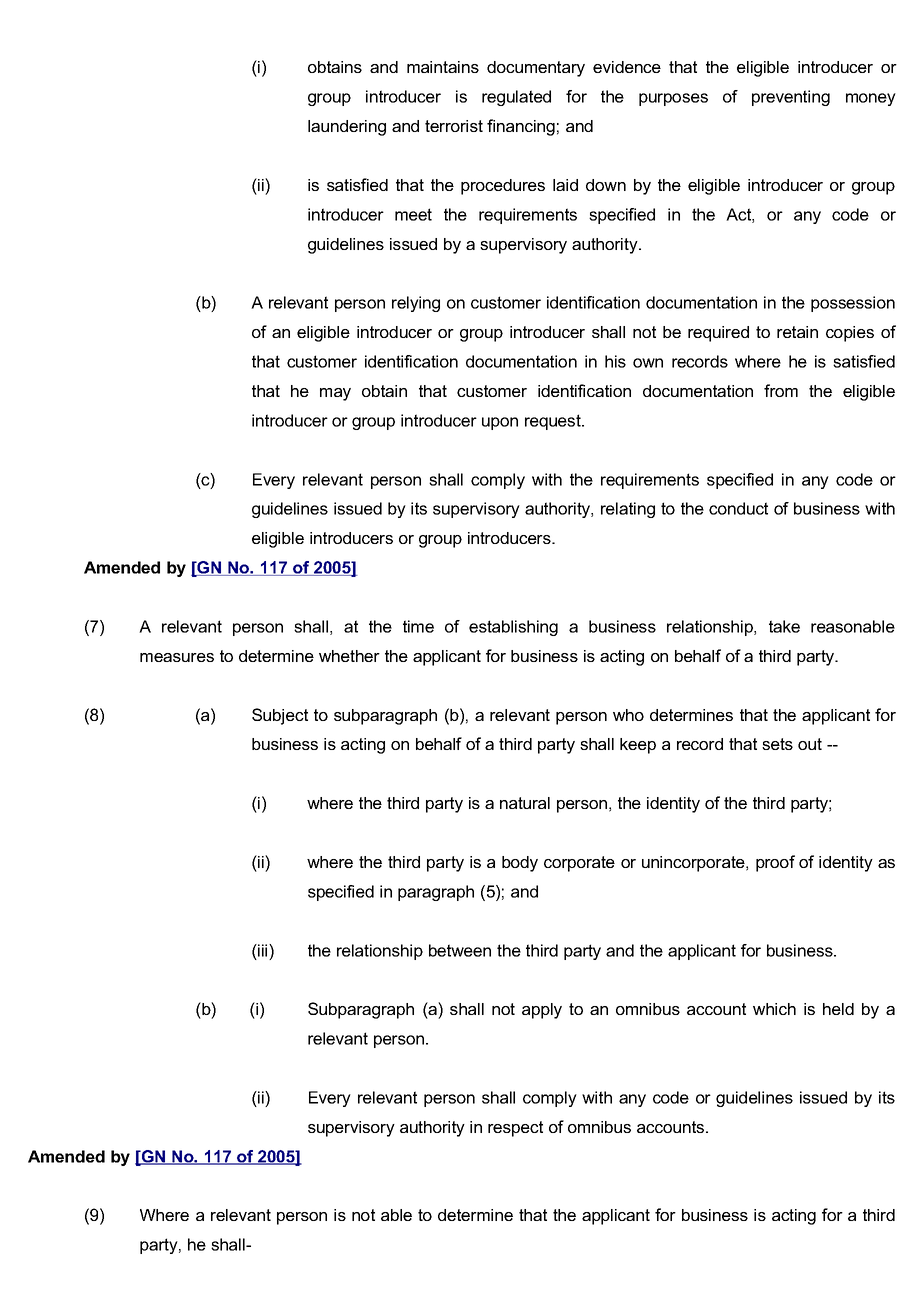 The width and height of the screenshot is (924, 1308). What do you see at coordinates (525, 803) in the screenshot?
I see `natural` at bounding box center [525, 803].
